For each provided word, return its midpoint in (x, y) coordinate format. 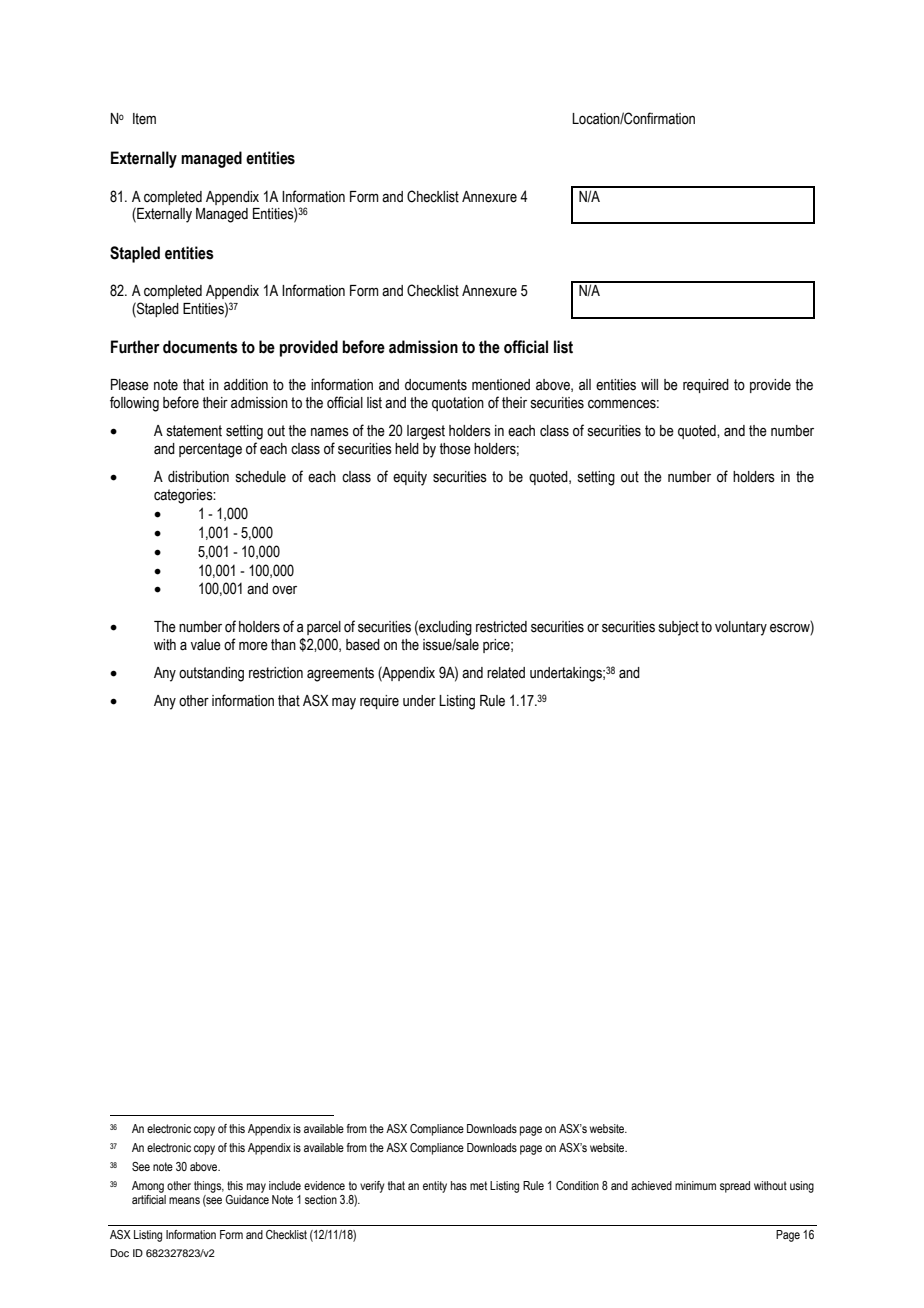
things (209, 1187)
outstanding (211, 674)
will (649, 384)
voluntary (741, 628)
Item (144, 119)
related (506, 673)
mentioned (501, 385)
